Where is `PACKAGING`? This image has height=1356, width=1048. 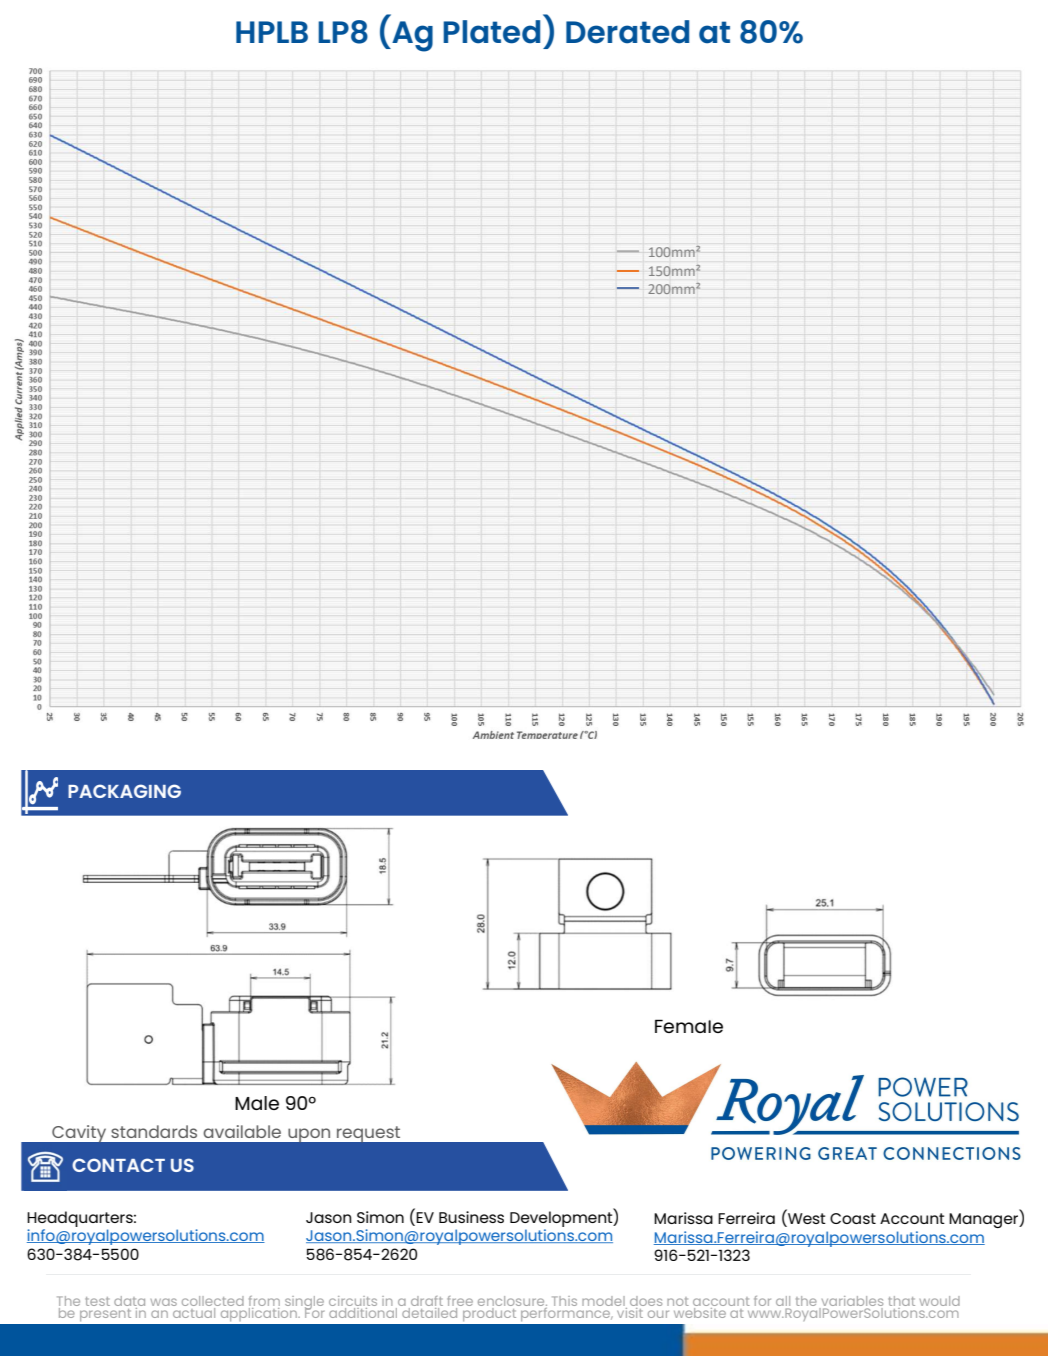 PACKAGING is located at coordinates (124, 791).
